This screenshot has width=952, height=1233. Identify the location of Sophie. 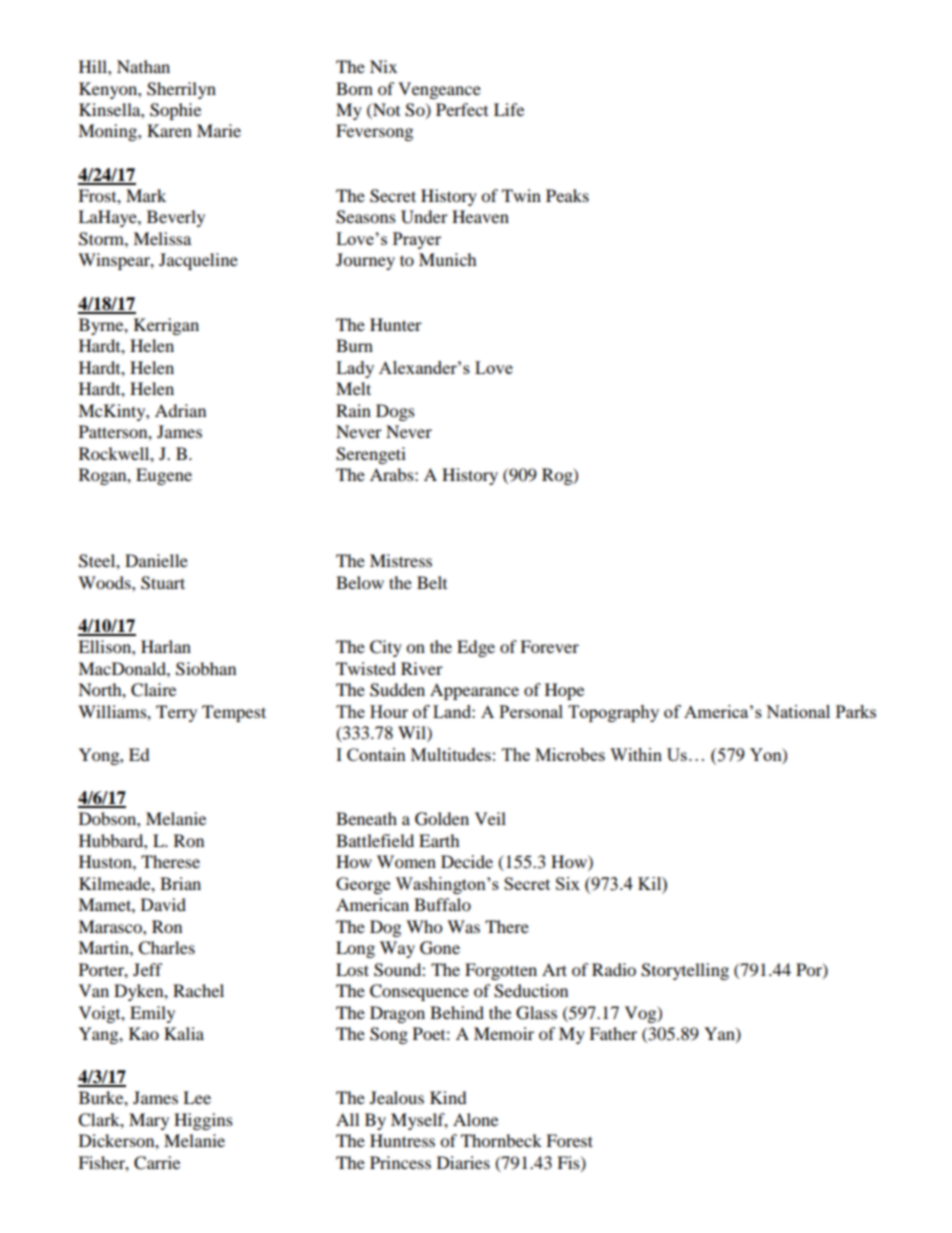
(175, 111).
